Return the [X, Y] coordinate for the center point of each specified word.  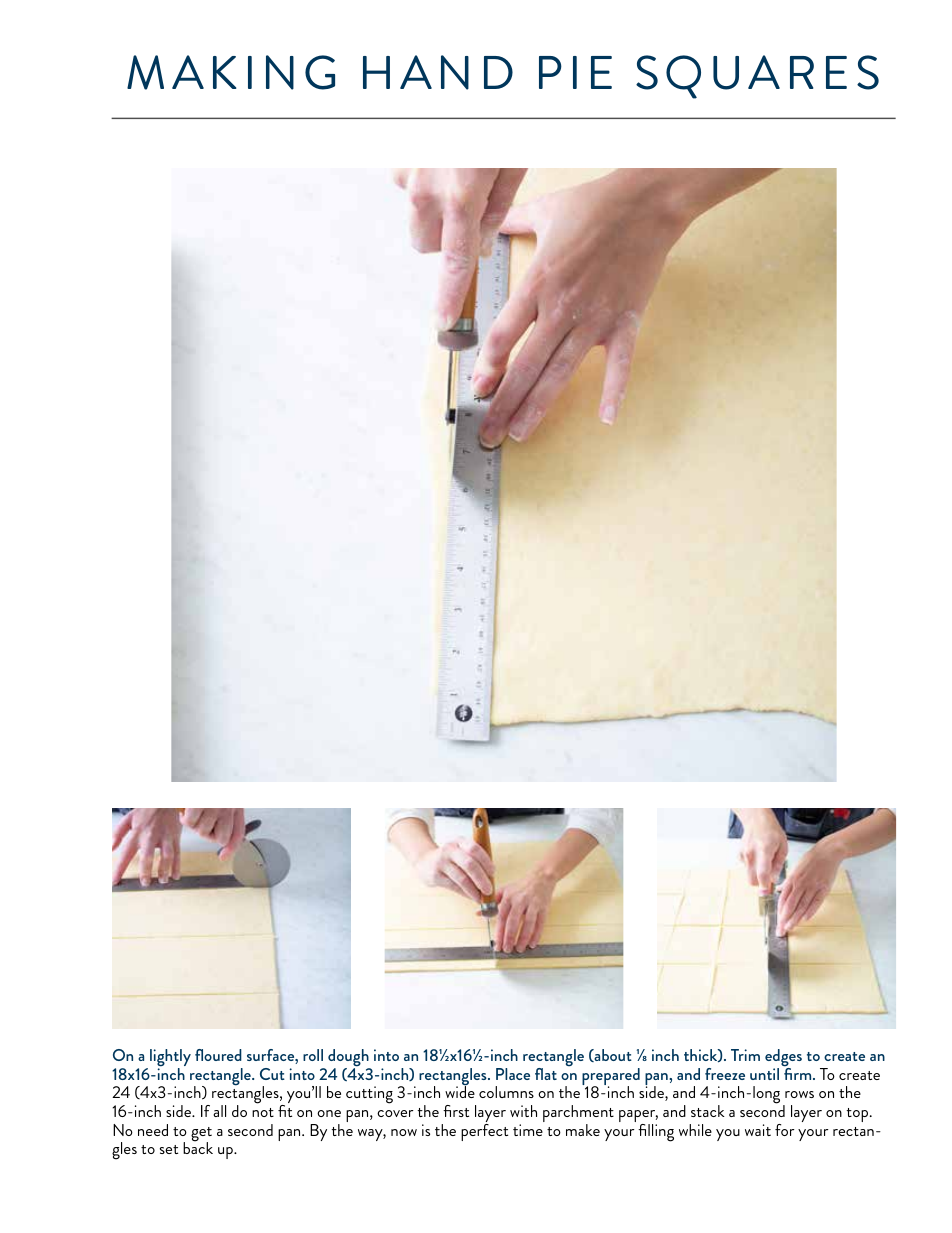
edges [783, 1059]
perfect [484, 1132]
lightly [170, 1059]
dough [349, 1059]
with [523, 1111]
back [198, 1147]
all [219, 1111]
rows [799, 1094]
